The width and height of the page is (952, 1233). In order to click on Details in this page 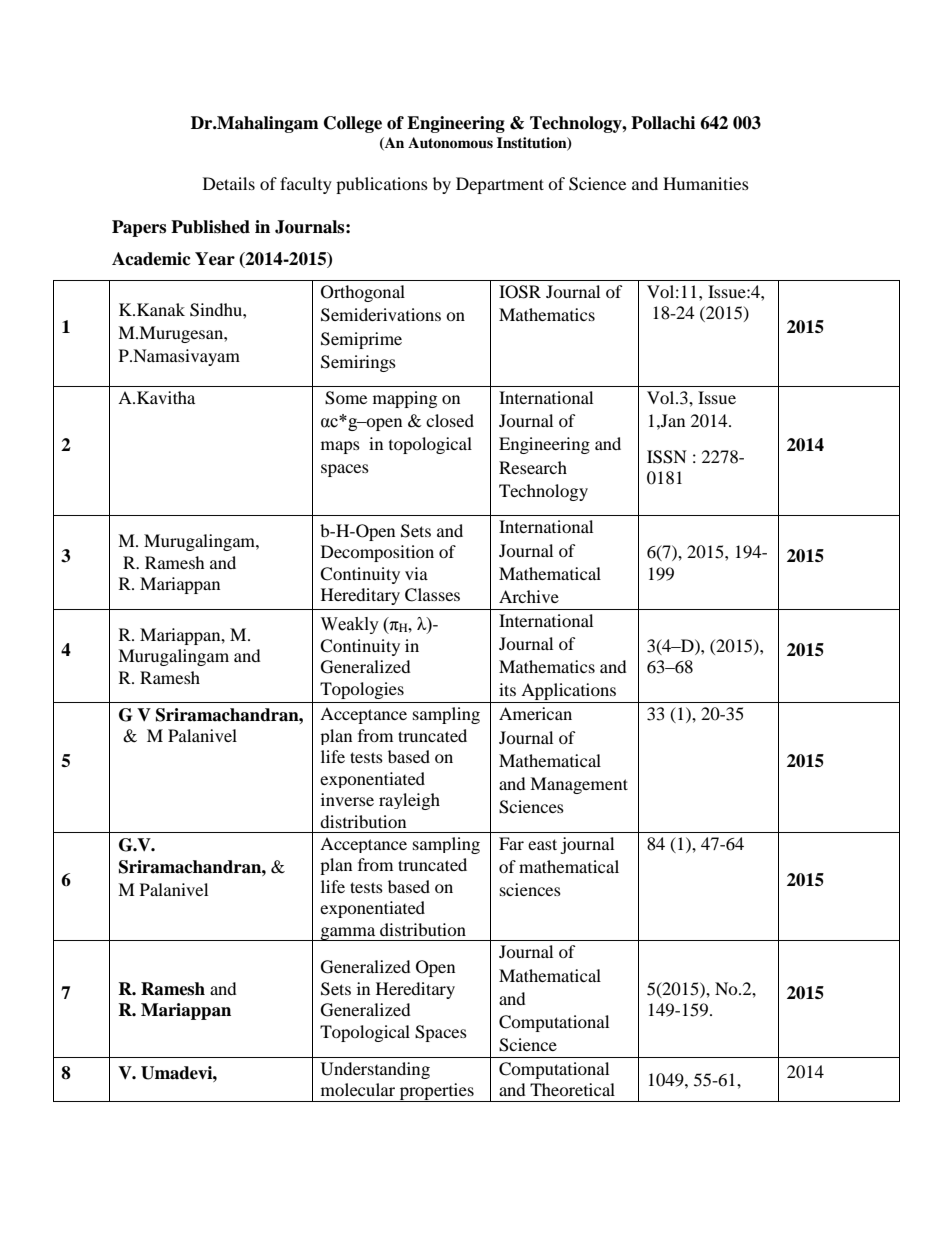, I will do `click(229, 183)`.
